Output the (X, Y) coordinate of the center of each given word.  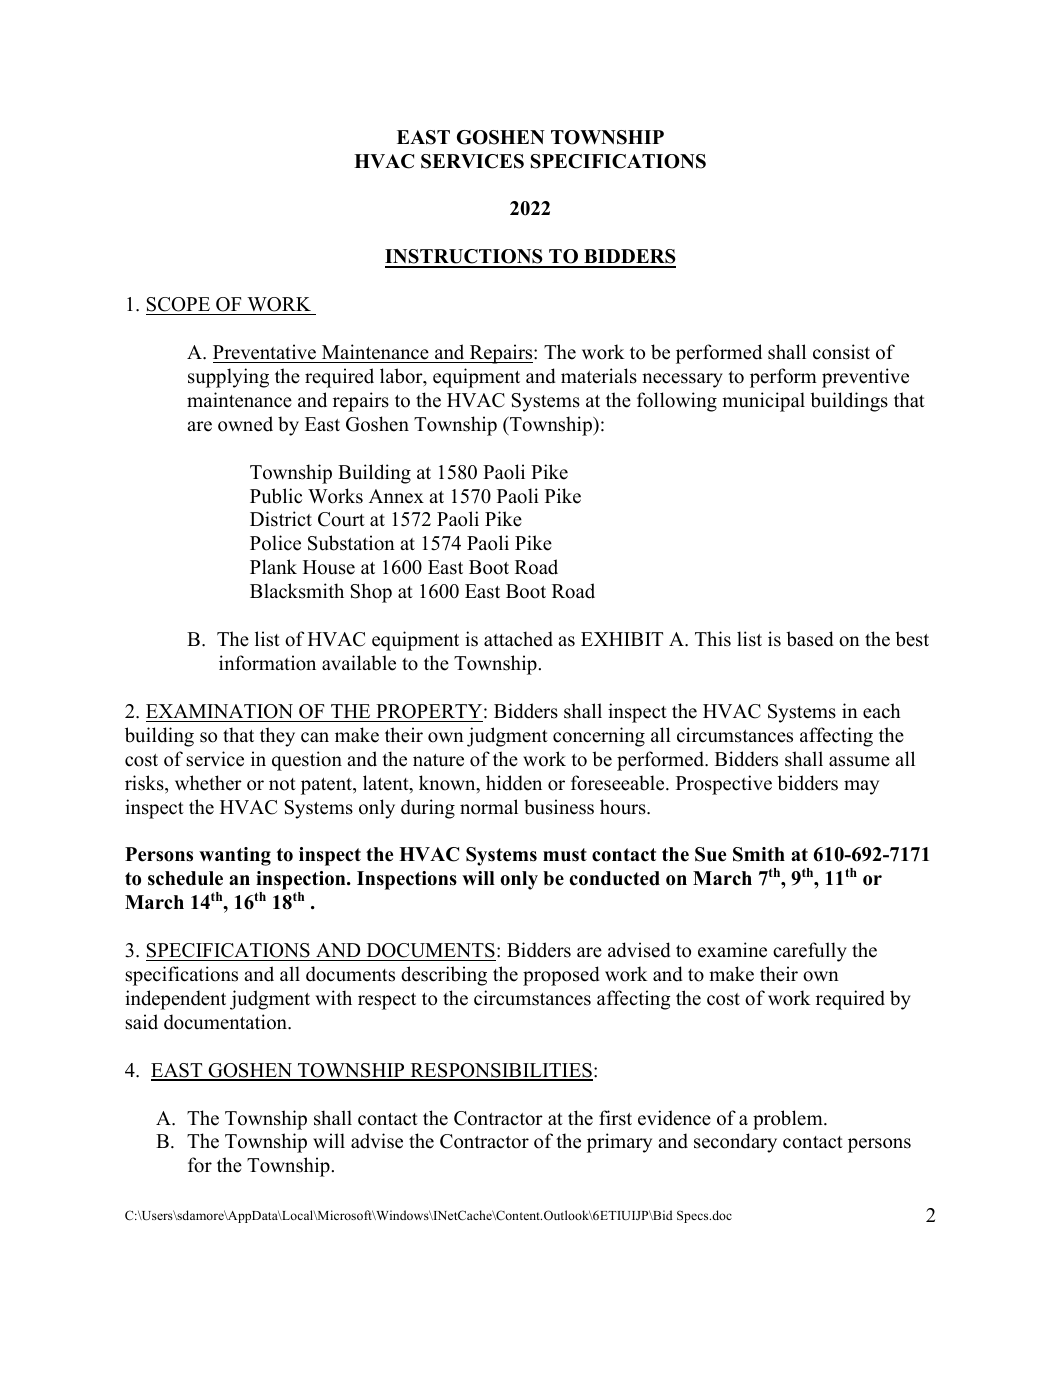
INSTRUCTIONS (465, 258)
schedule (185, 878)
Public (276, 496)
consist (841, 352)
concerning (599, 737)
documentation (226, 1022)
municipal (763, 402)
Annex (396, 496)
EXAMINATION (219, 711)
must (565, 855)
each (882, 711)
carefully (810, 952)
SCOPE (178, 304)
